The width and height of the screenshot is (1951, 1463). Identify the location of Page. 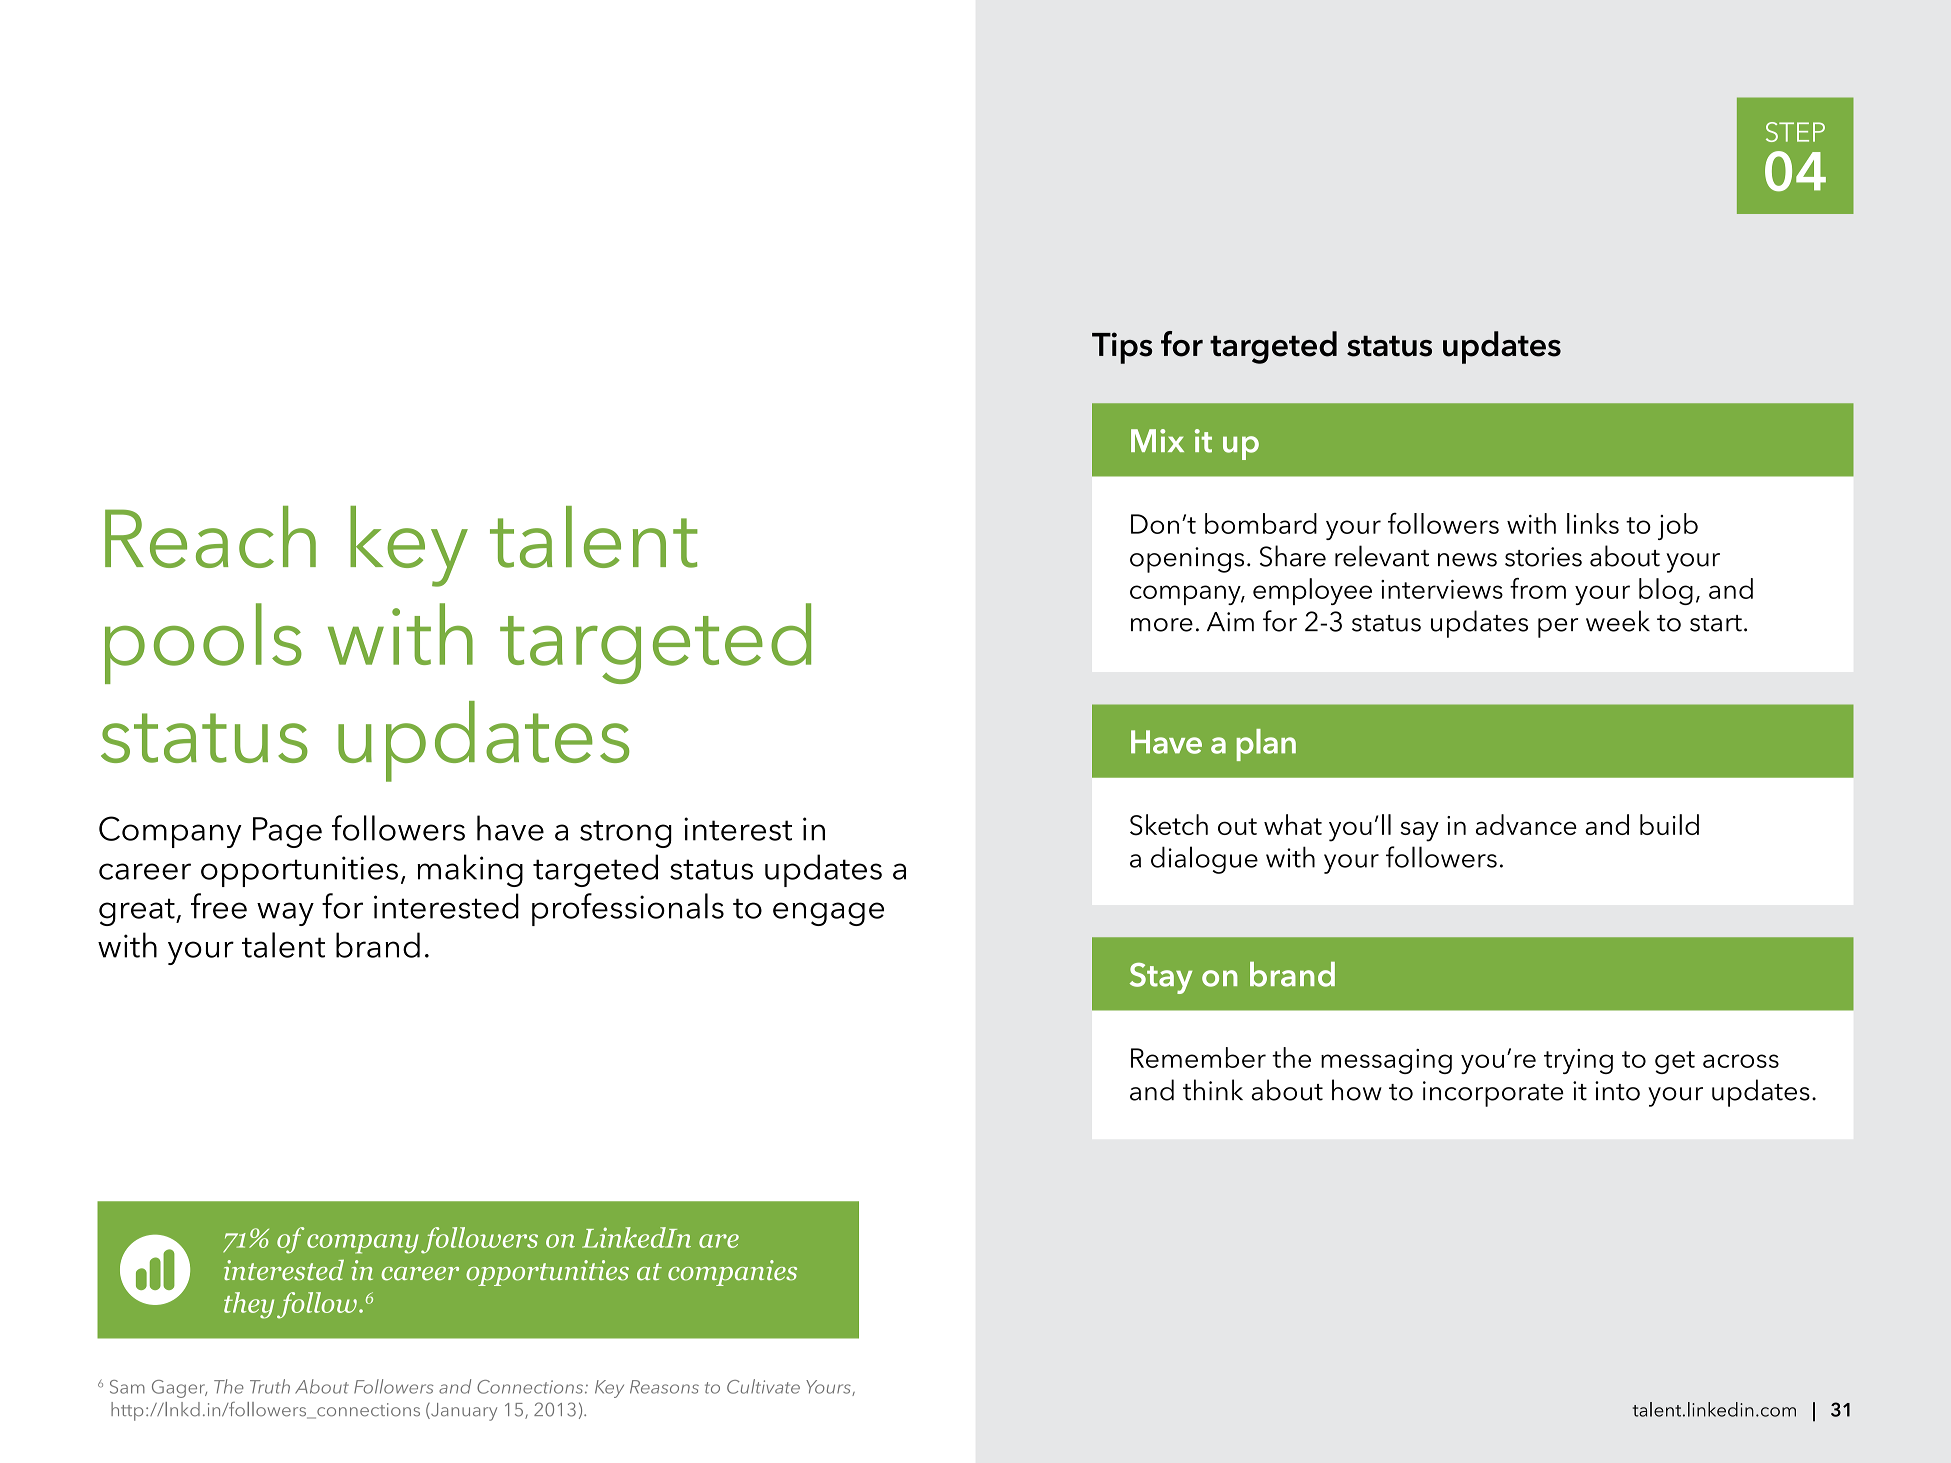
(287, 832).
